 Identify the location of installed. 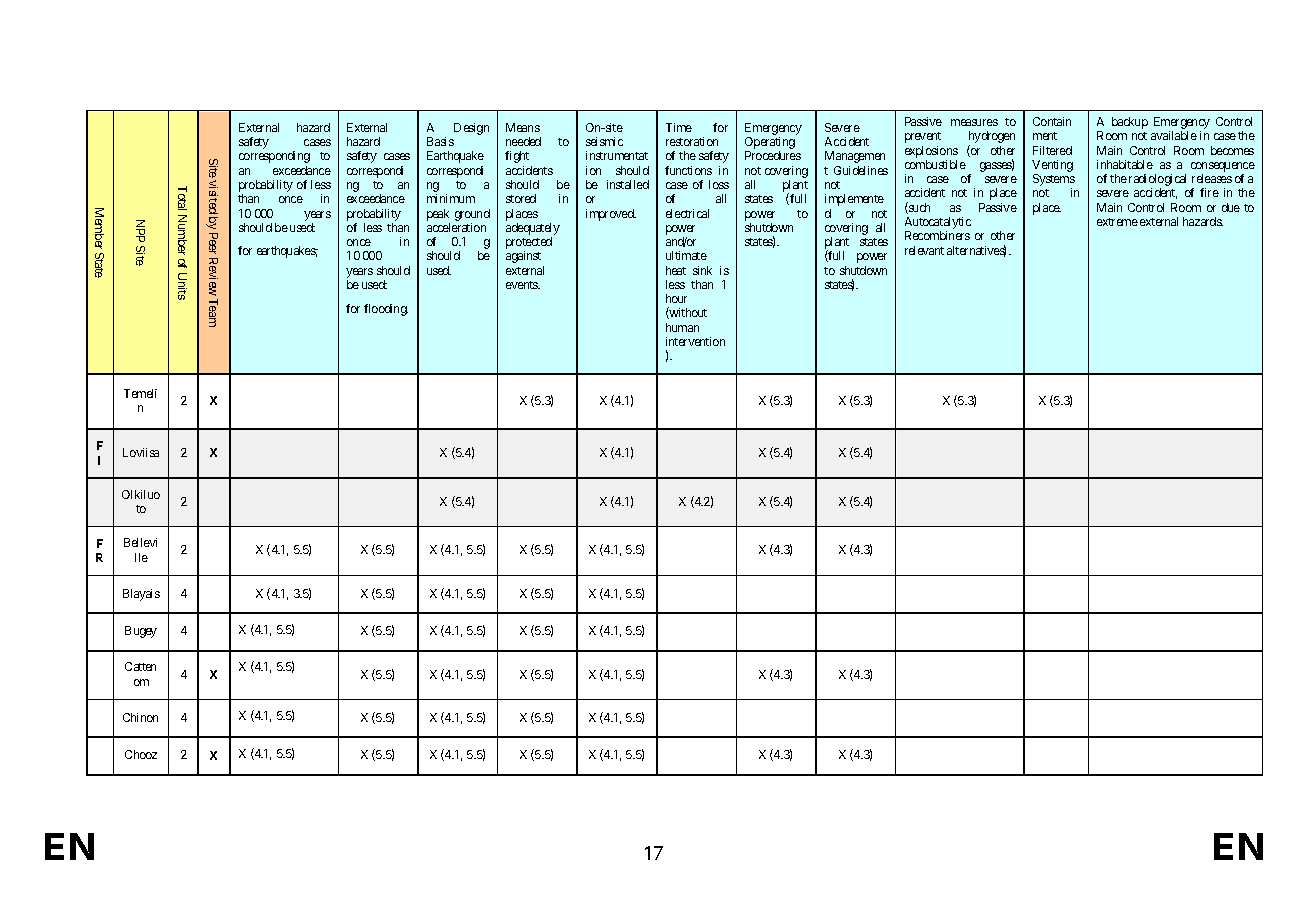
(628, 184).
